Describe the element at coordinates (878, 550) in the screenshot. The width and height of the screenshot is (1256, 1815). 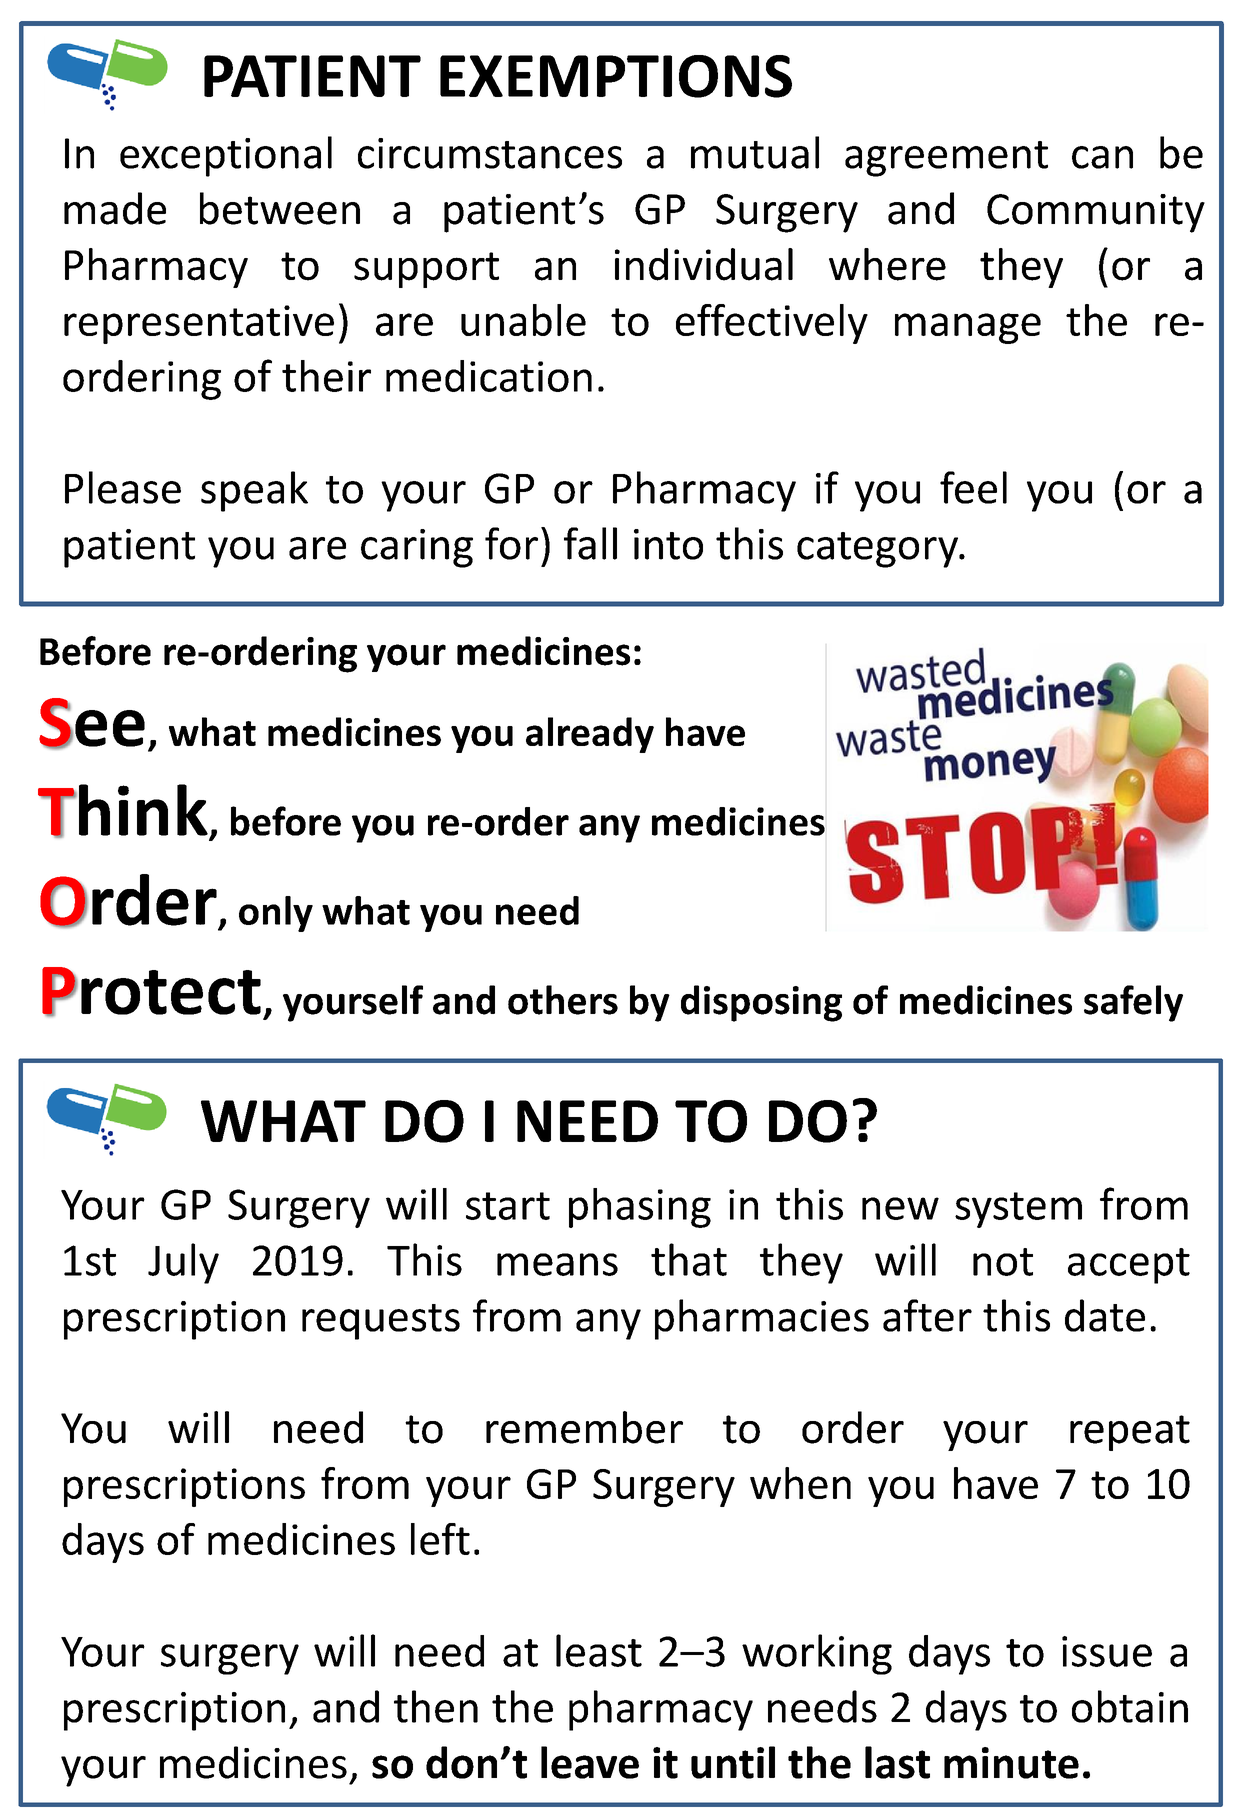
I see `category` at that location.
